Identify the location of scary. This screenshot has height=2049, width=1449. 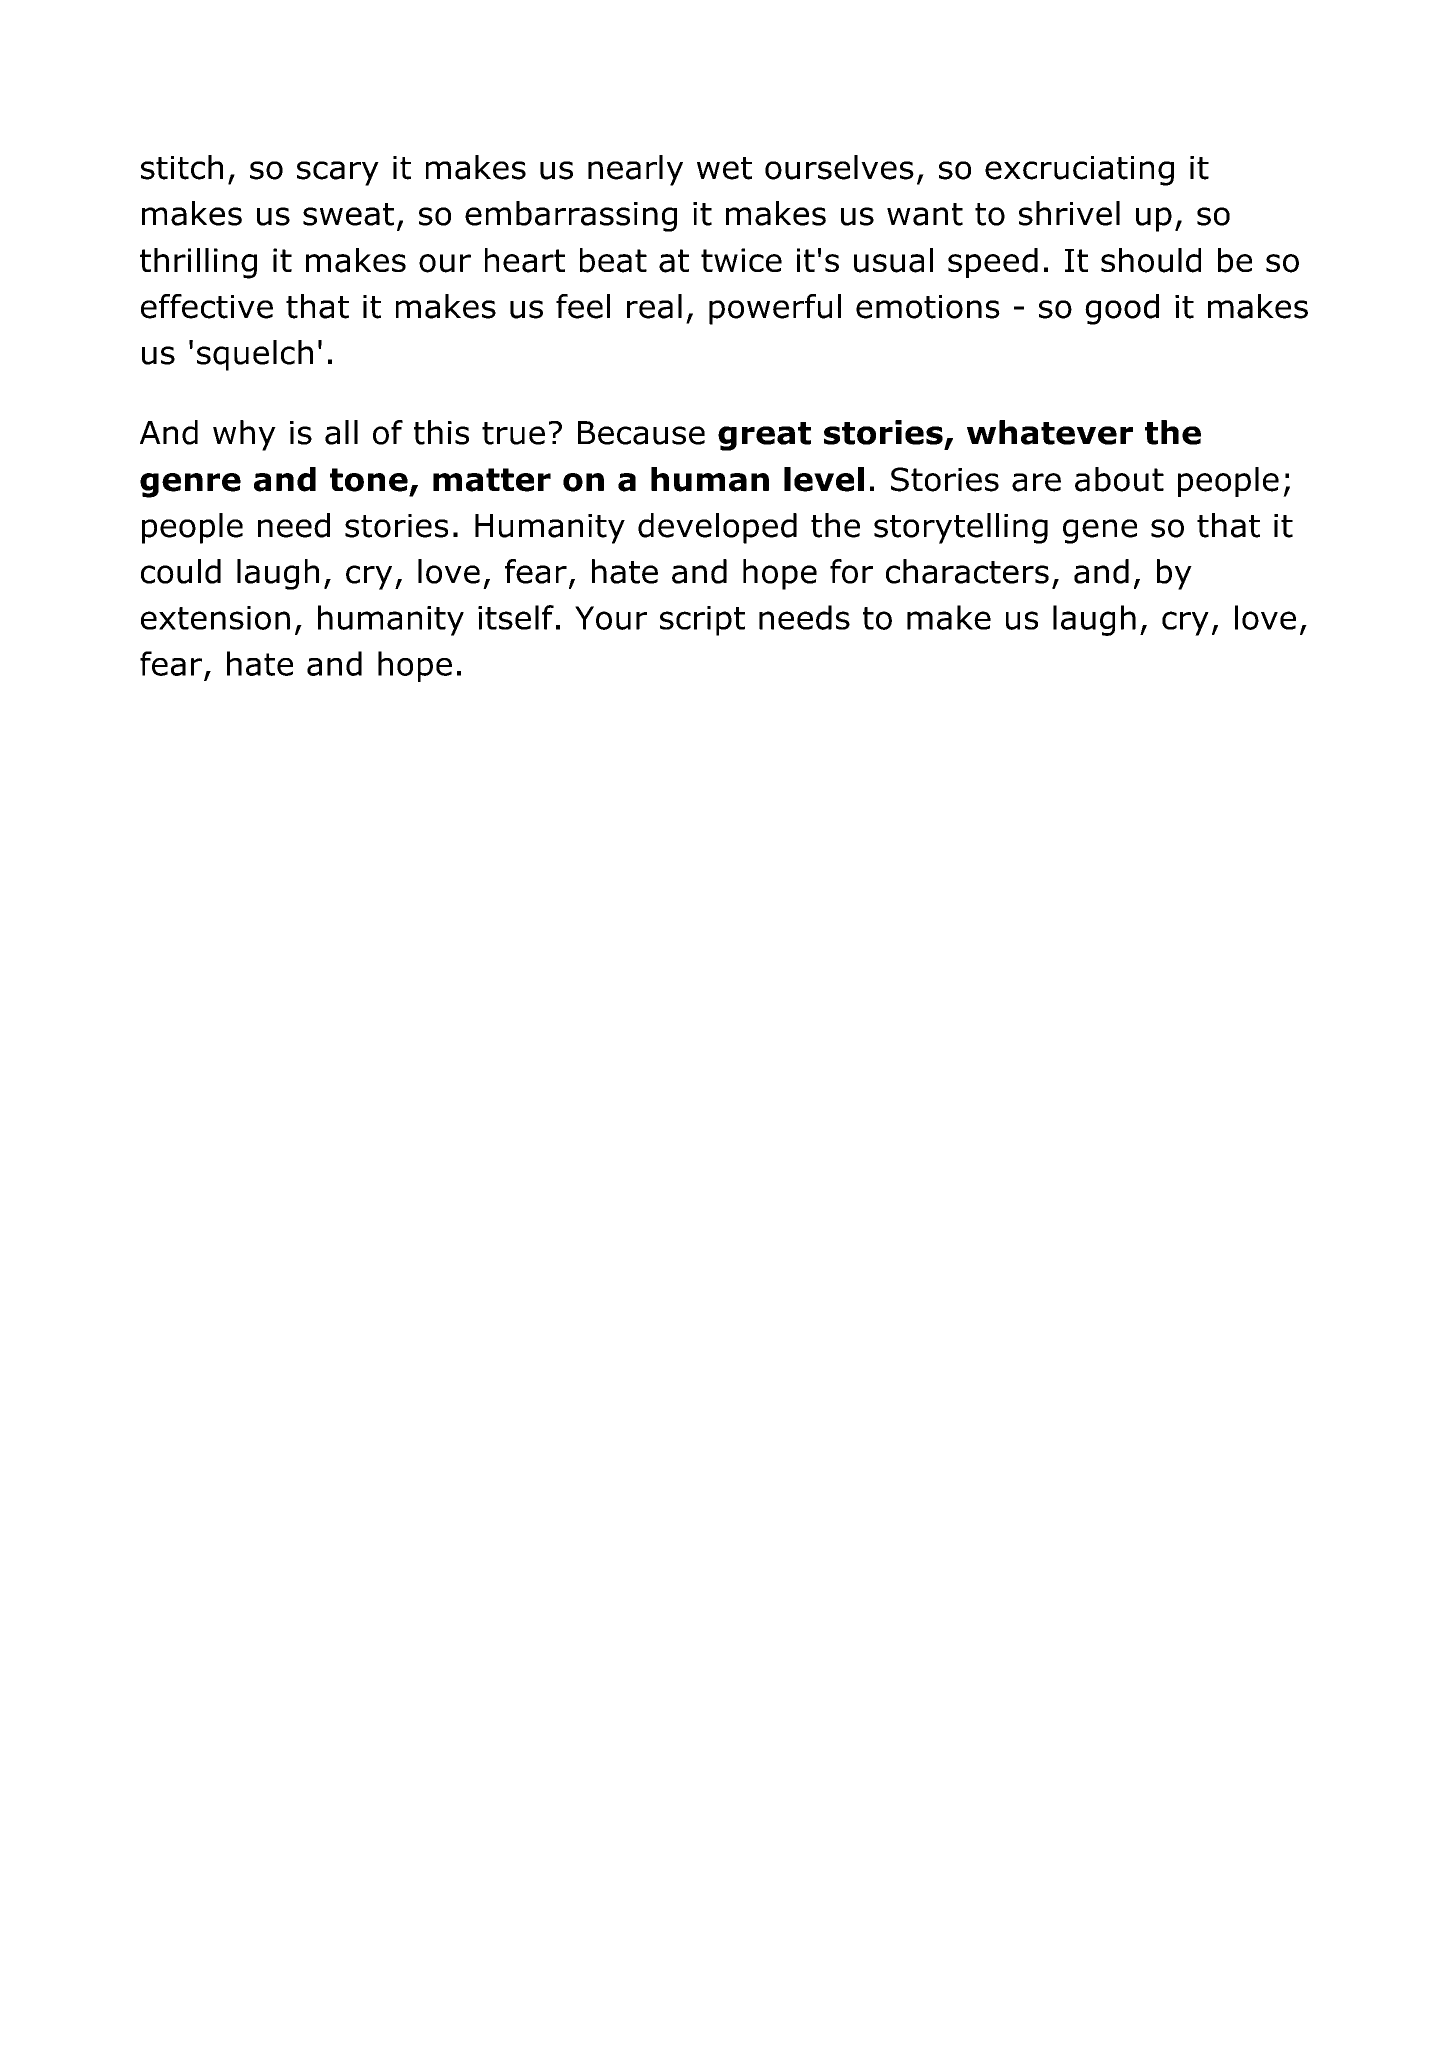
(338, 173).
